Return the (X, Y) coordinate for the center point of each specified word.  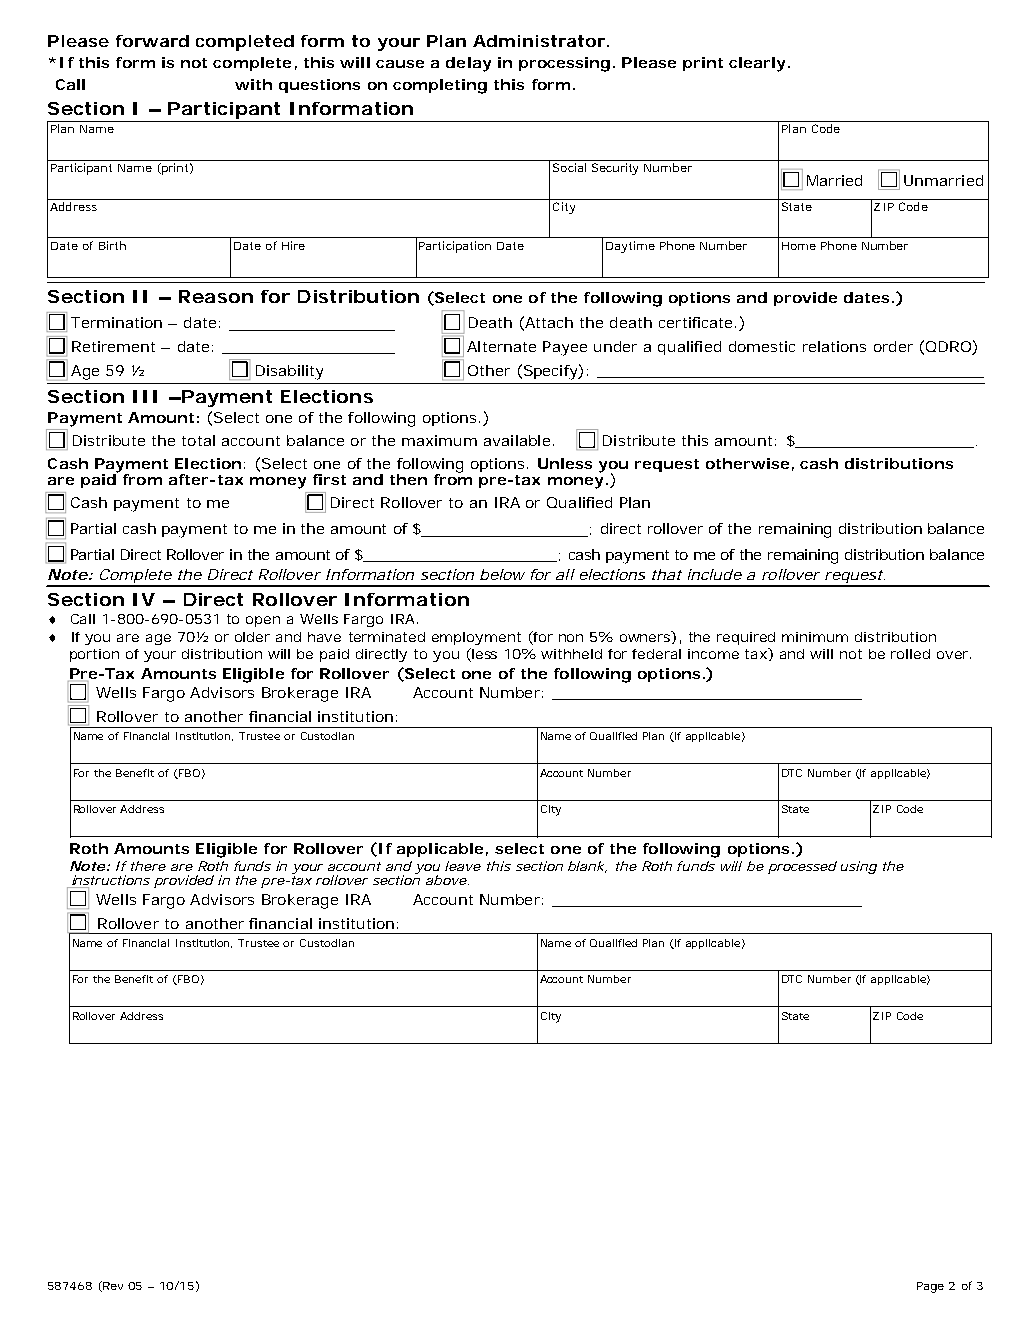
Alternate (501, 346)
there (148, 866)
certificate (697, 322)
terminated (387, 637)
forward (152, 41)
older (252, 637)
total (198, 440)
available (519, 440)
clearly (759, 64)
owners (648, 638)
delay (468, 64)
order (893, 346)
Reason (216, 296)
